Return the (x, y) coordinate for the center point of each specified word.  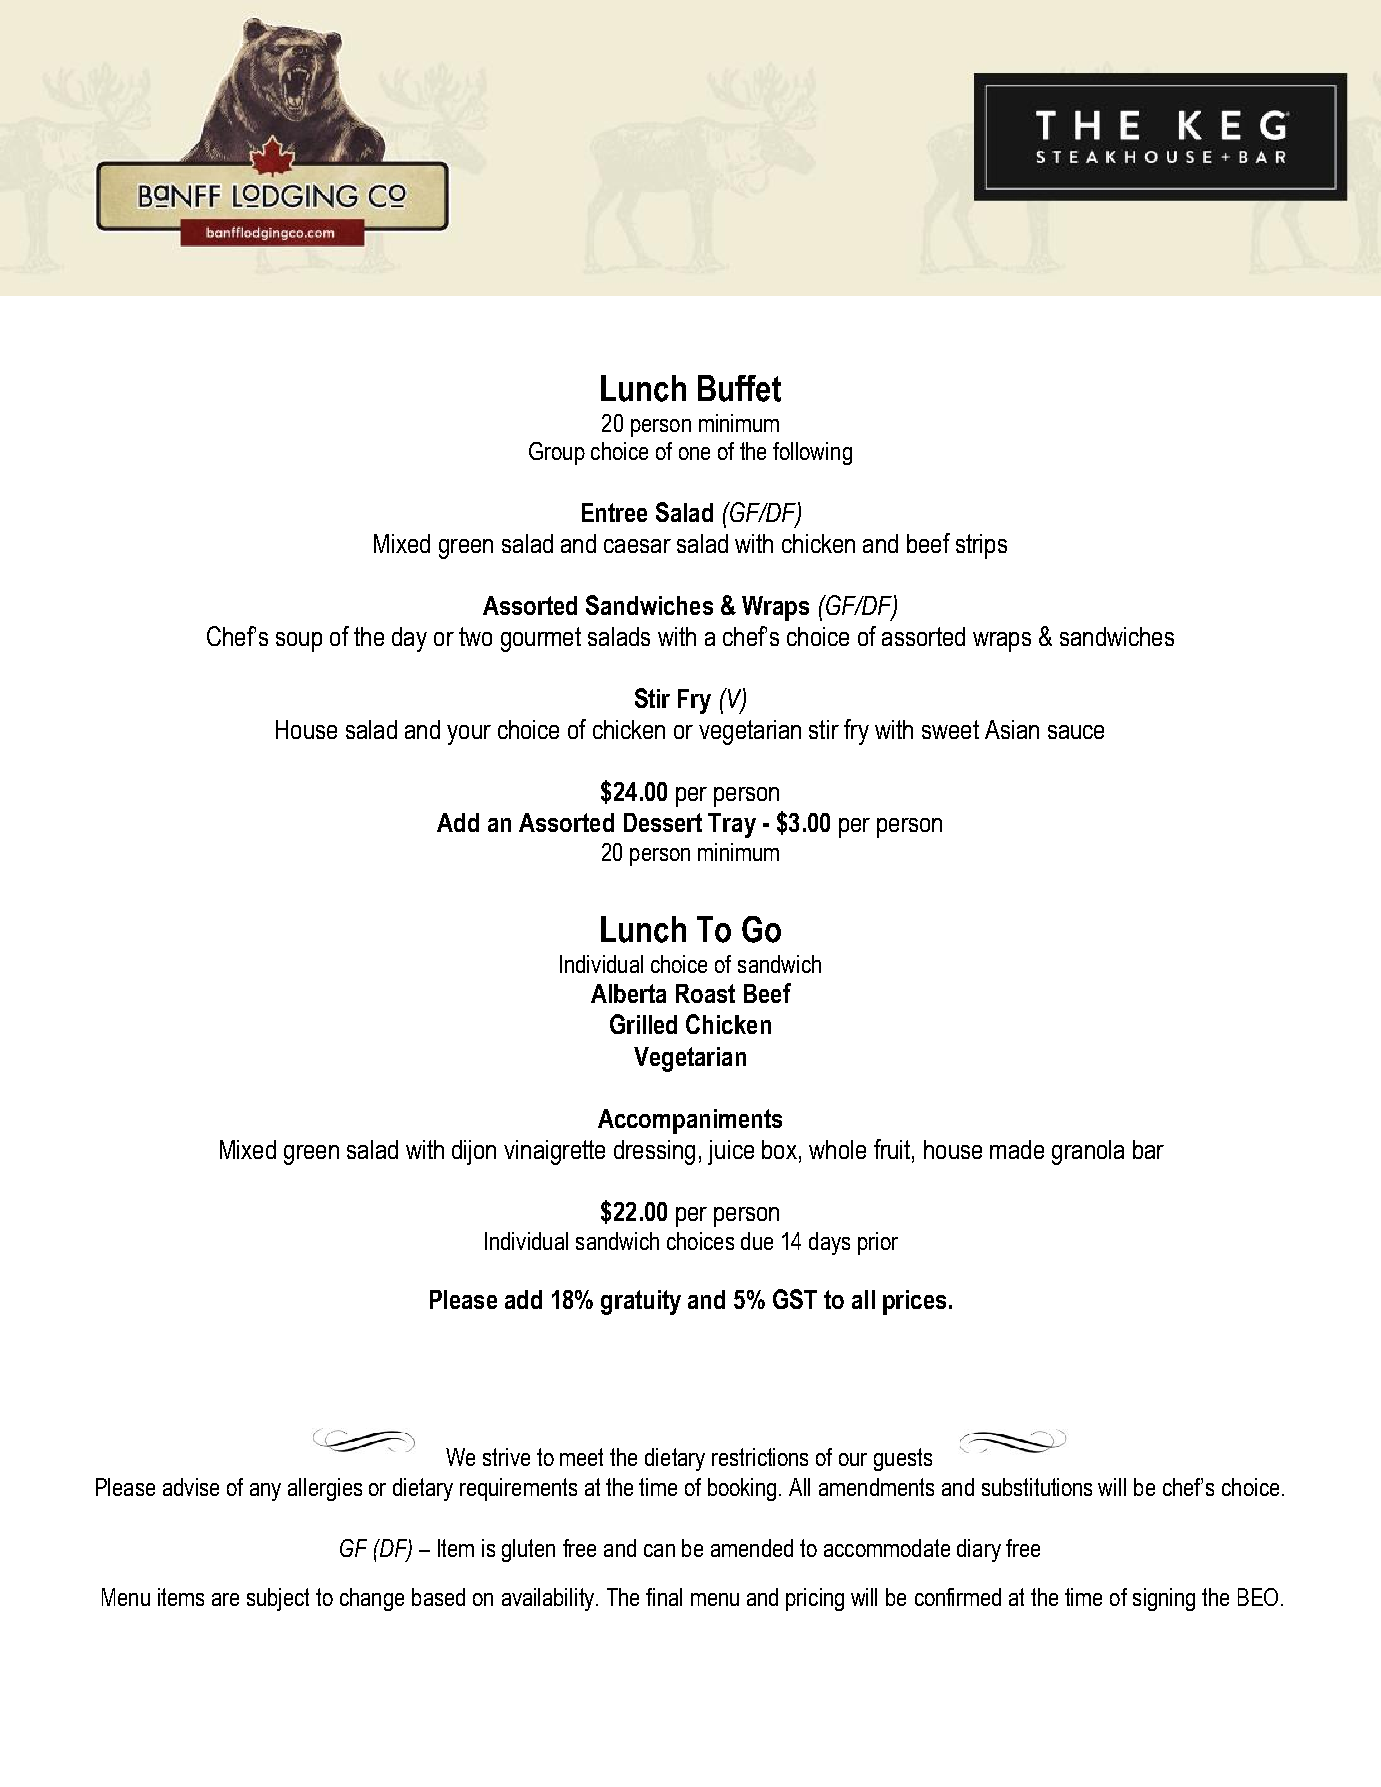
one (694, 453)
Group (557, 453)
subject (278, 1599)
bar (1148, 1149)
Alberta (628, 993)
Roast (705, 993)
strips (981, 546)
